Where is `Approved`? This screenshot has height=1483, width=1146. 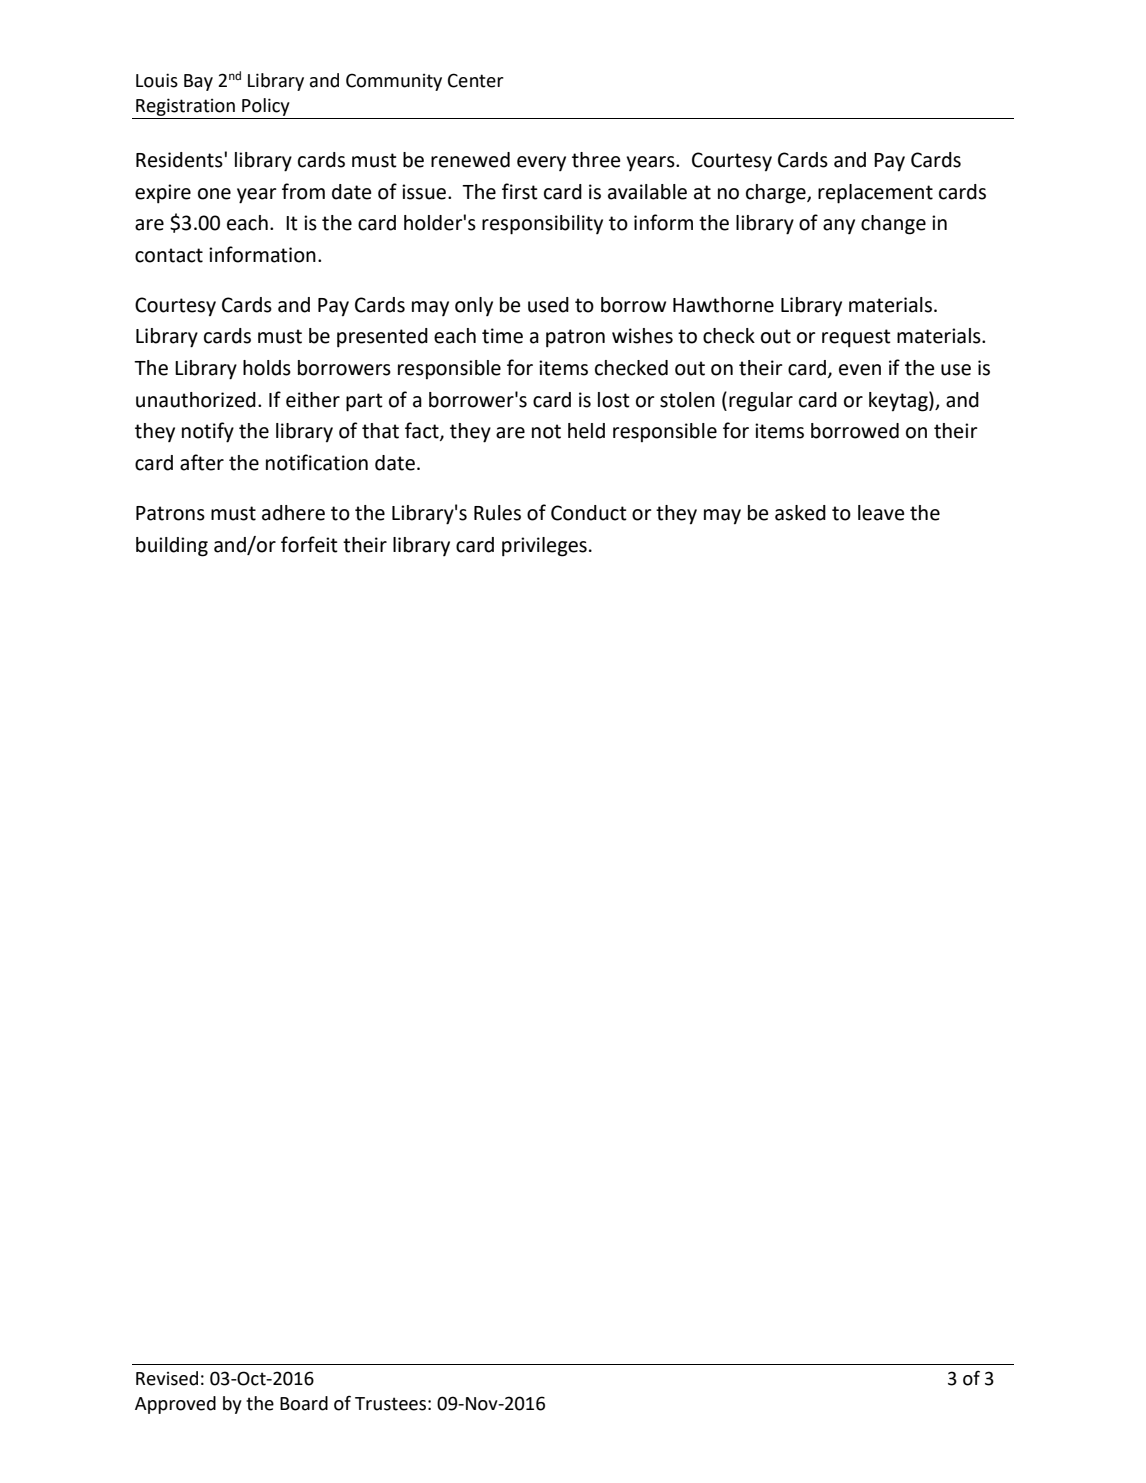
Approved is located at coordinates (175, 1405).
